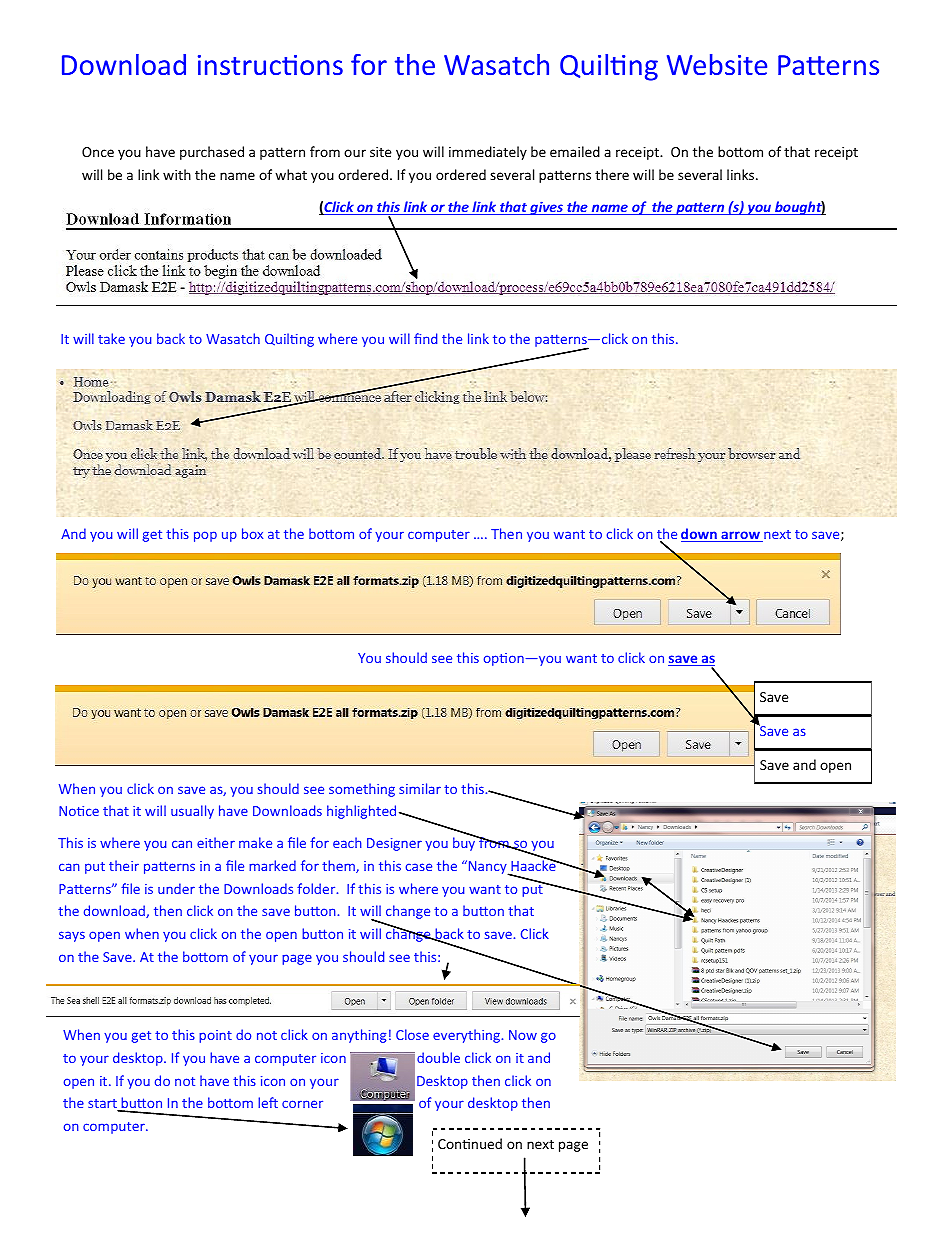 This screenshot has height=1233, width=952. I want to click on corner, so click(302, 1104).
